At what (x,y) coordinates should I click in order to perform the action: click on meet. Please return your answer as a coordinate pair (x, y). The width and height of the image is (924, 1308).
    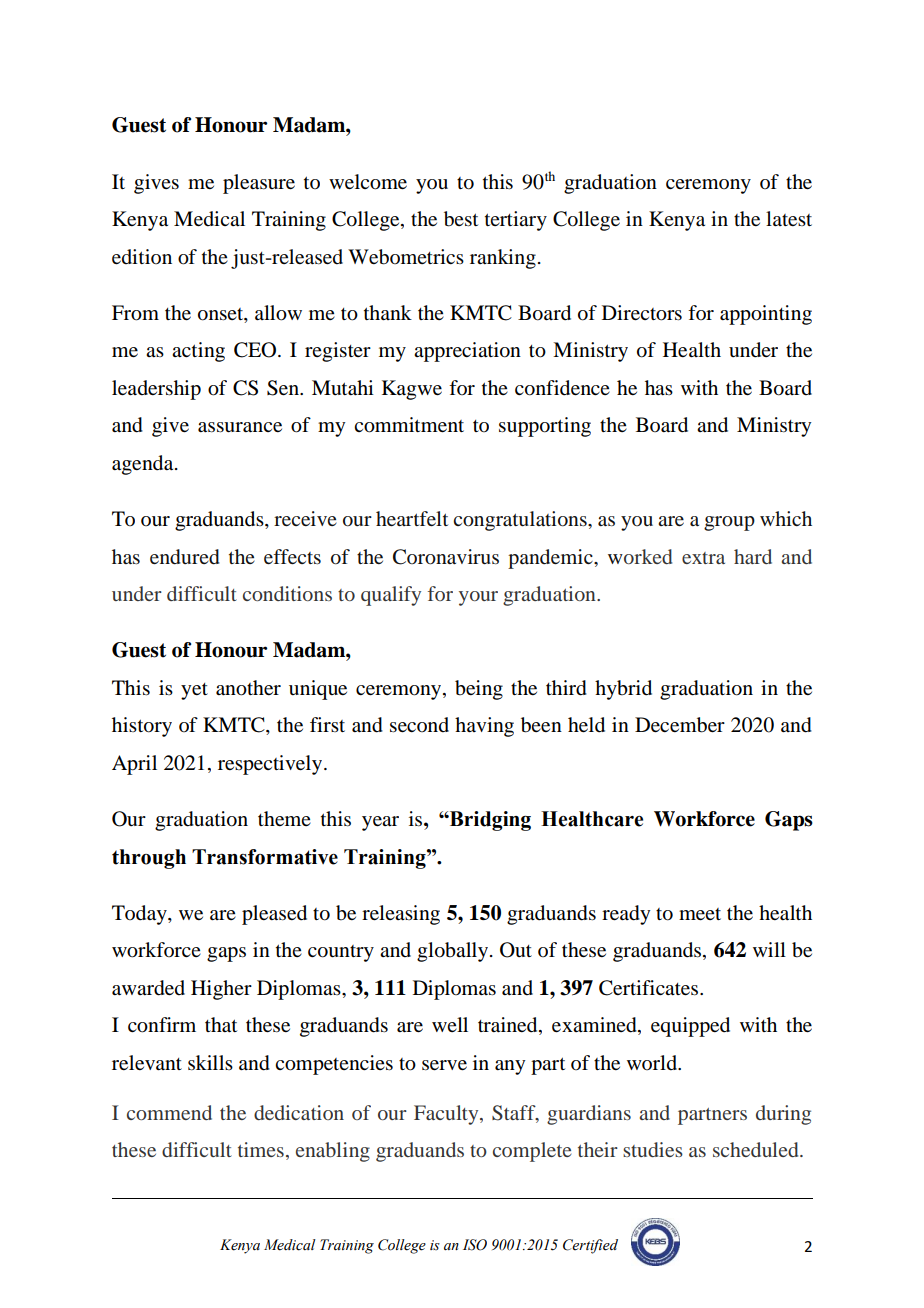
    Looking at the image, I should click on (700, 914).
